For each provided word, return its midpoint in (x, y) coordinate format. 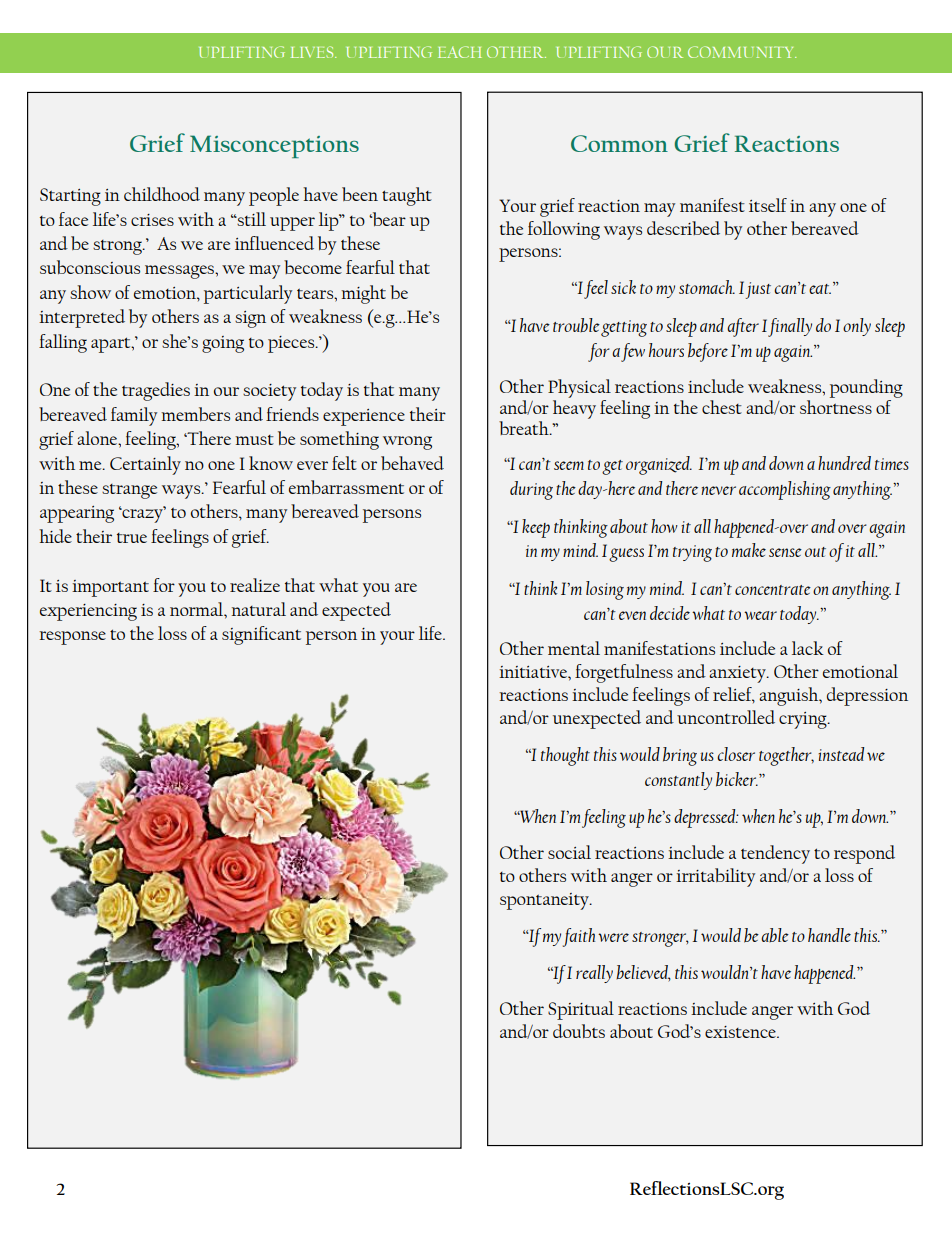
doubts (579, 1031)
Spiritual (581, 1010)
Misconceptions (274, 146)
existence (741, 1032)
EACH (460, 52)
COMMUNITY (742, 52)
